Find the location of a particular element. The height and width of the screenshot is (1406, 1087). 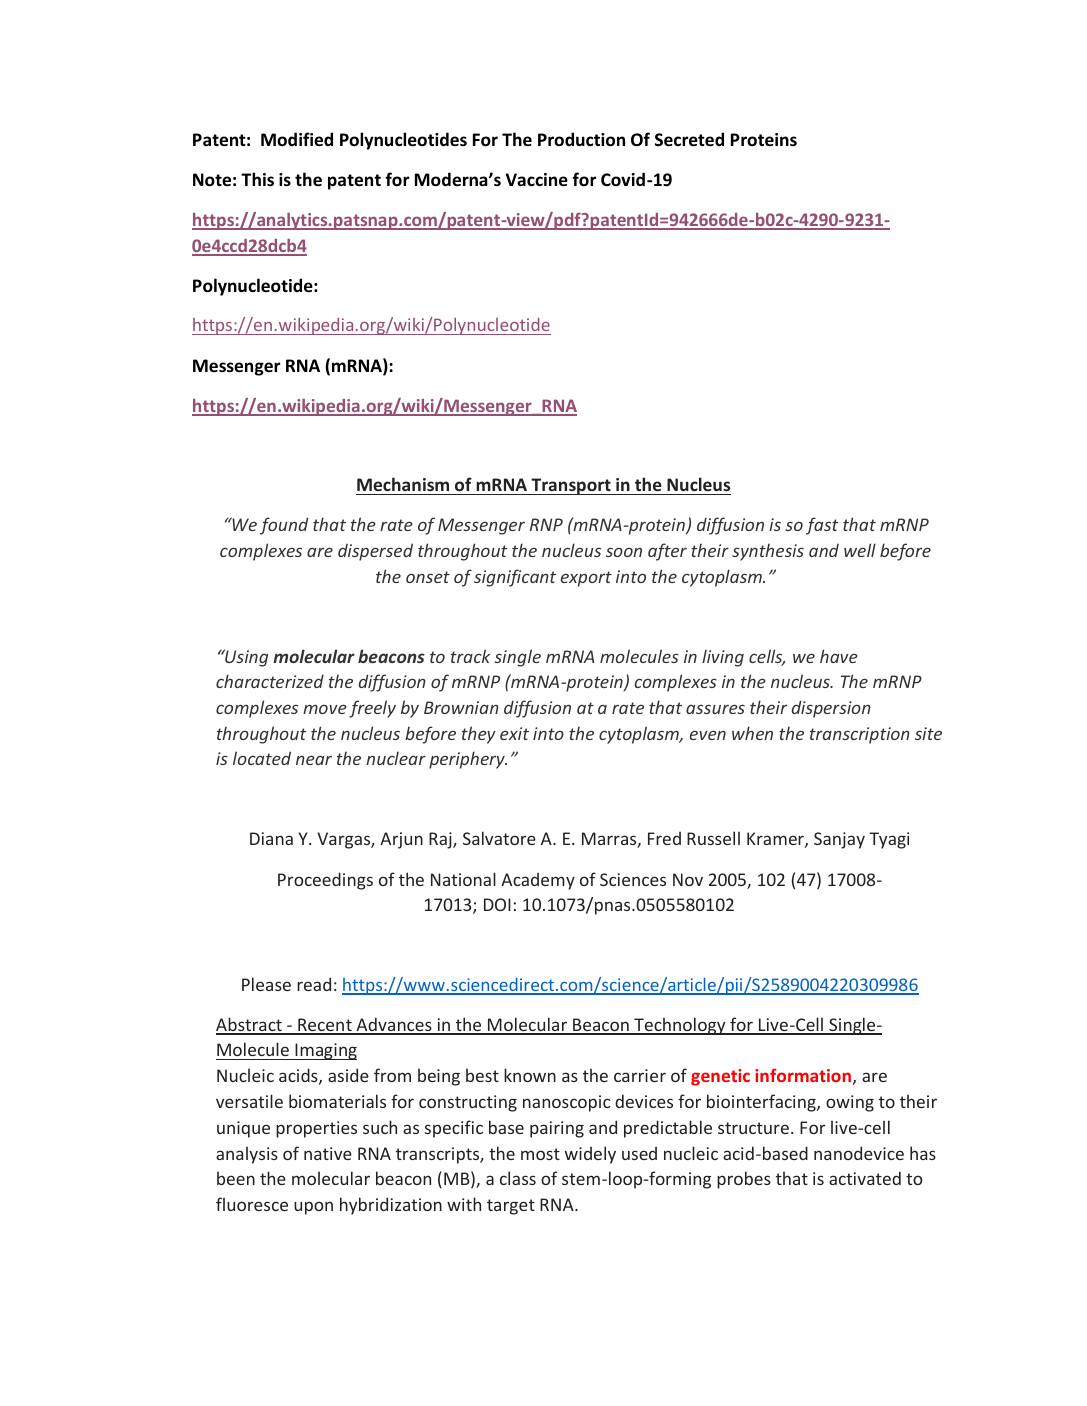

move is located at coordinates (325, 709).
